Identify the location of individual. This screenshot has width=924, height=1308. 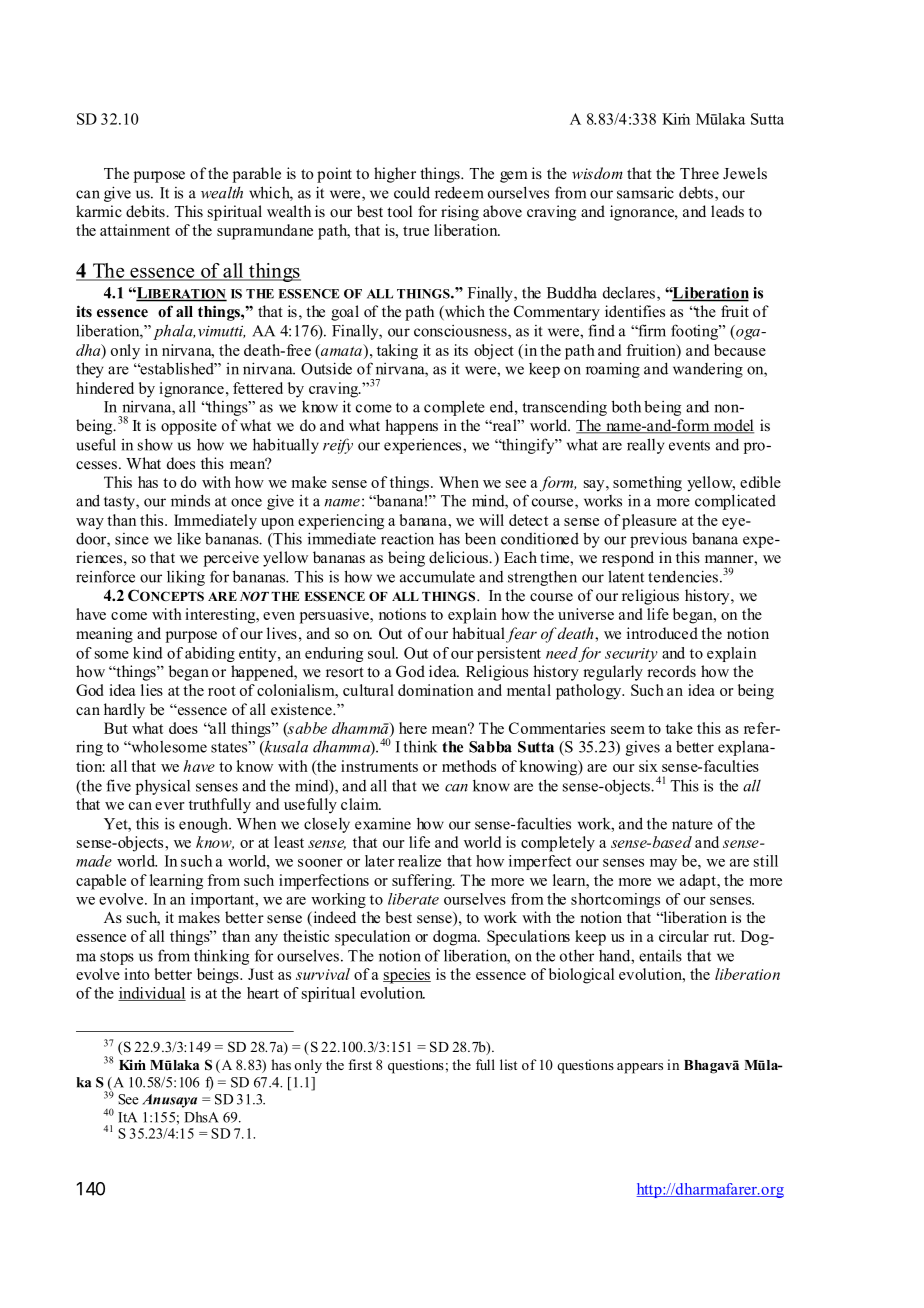
(152, 994).
